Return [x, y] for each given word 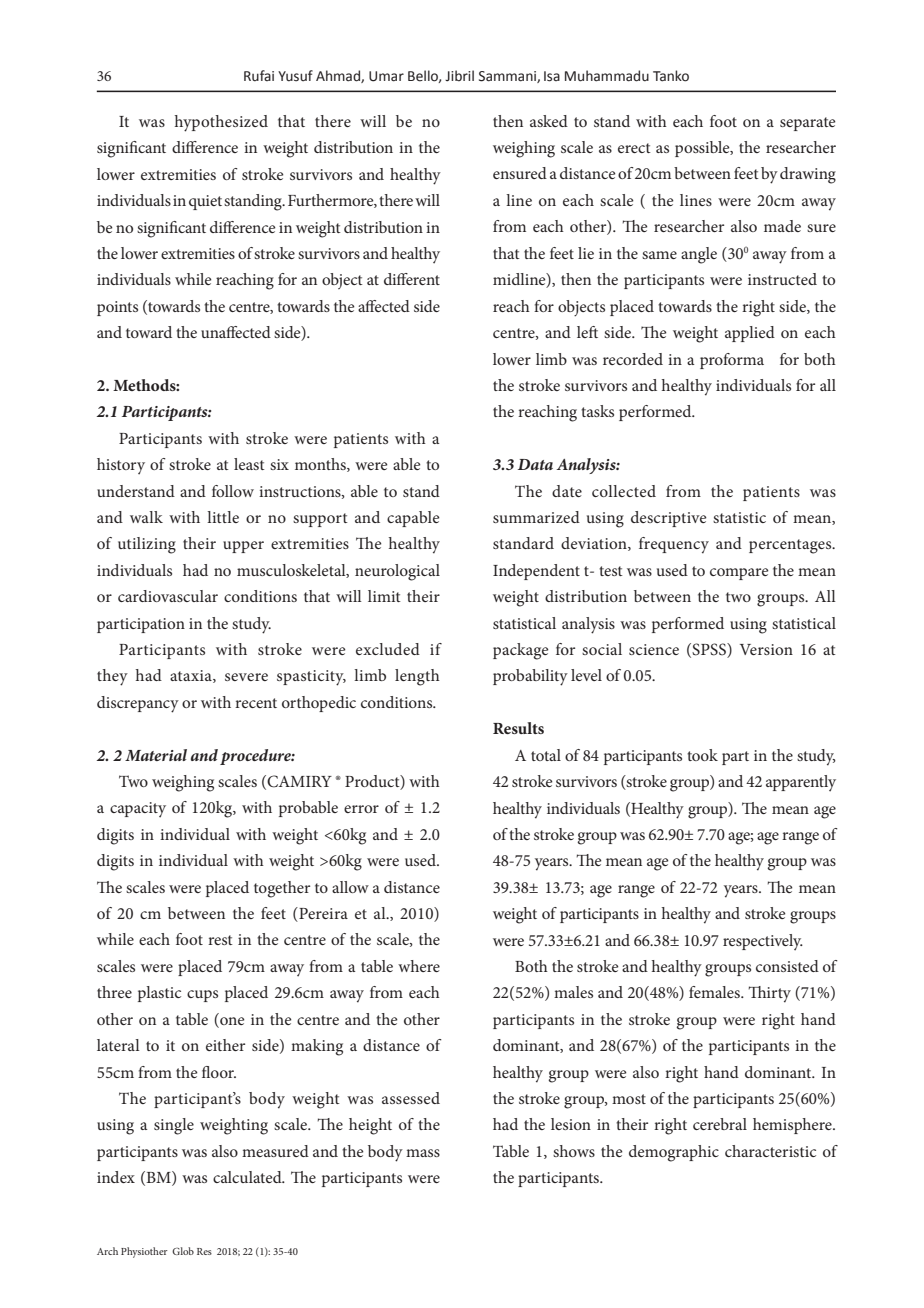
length [417, 677]
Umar [386, 76]
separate [808, 124]
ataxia [192, 676]
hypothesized [221, 123]
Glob [183, 1251]
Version [766, 649]
